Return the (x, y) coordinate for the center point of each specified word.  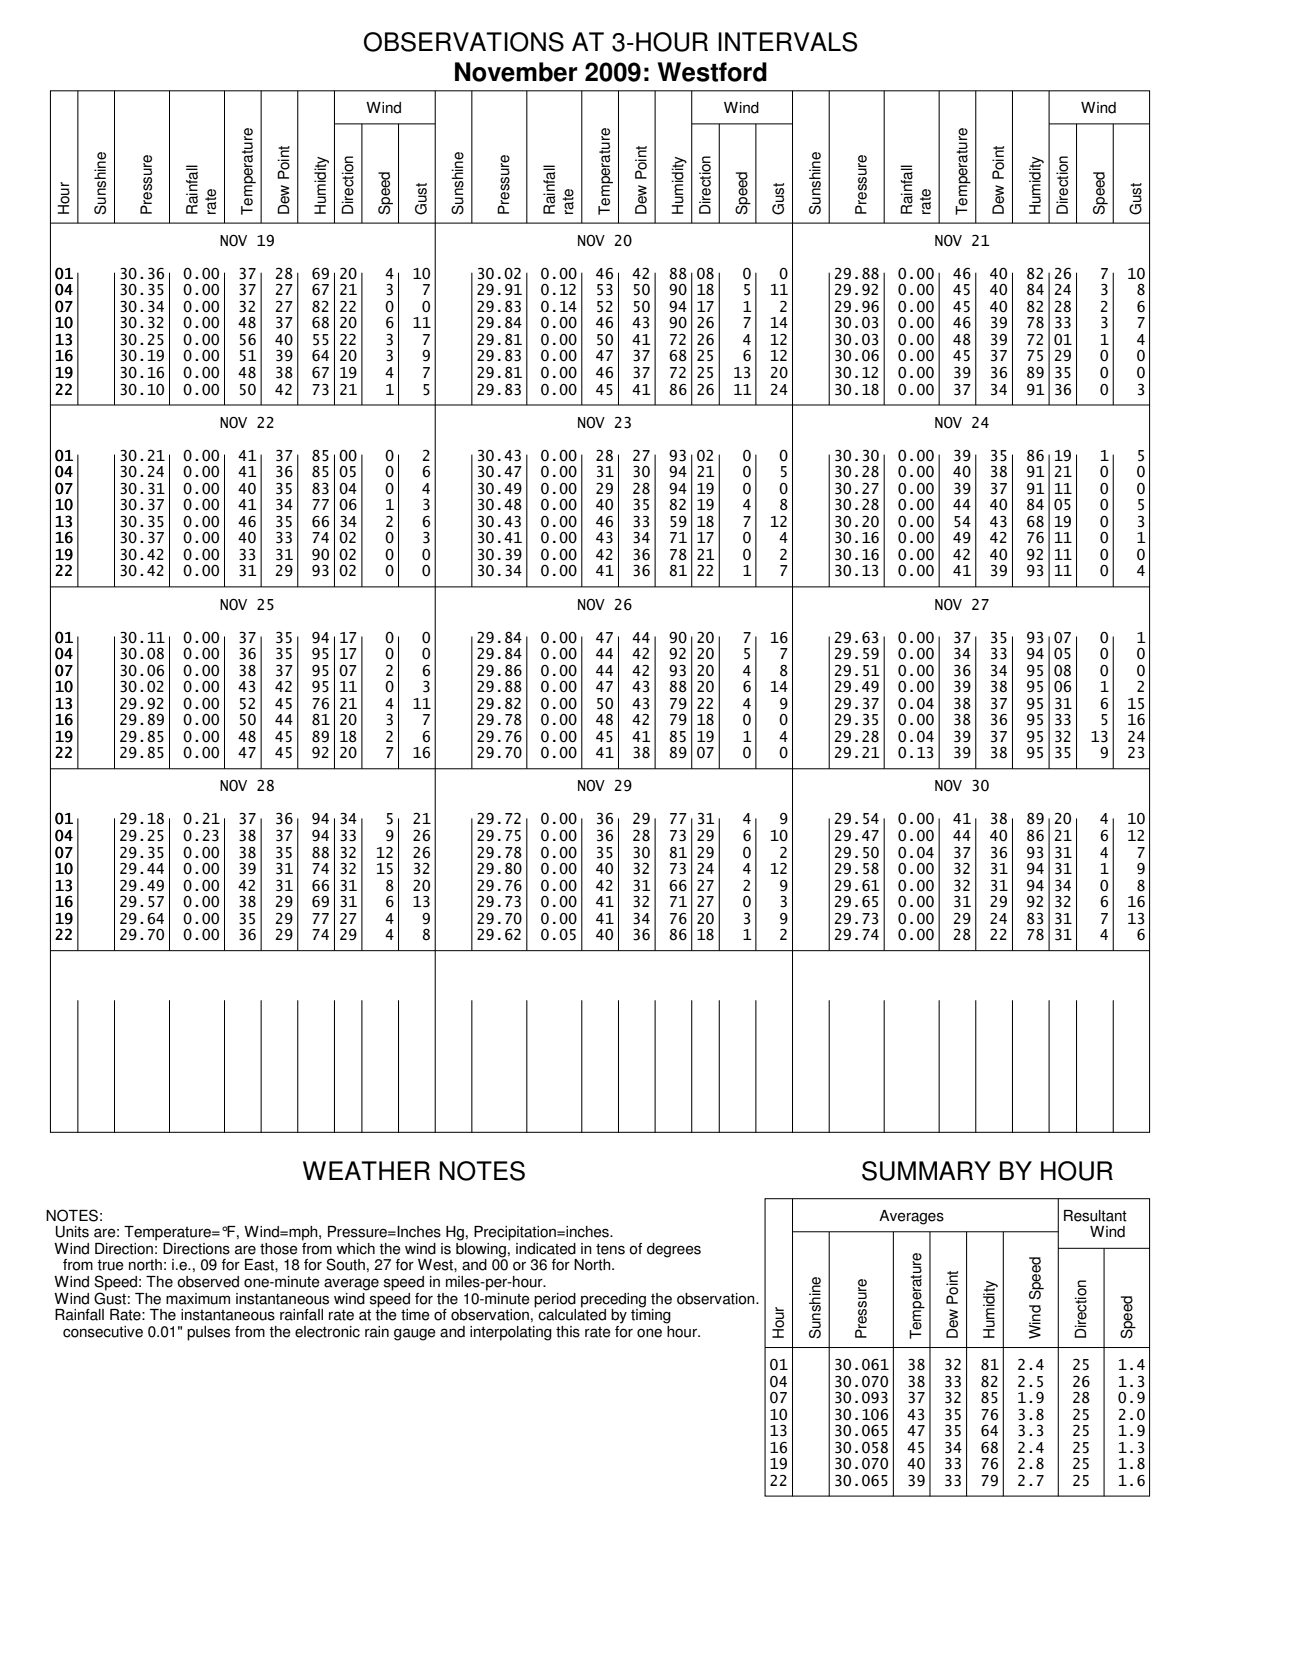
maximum (198, 1299)
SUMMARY (926, 1171)
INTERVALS (788, 42)
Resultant (1095, 1216)
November (516, 72)
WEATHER (366, 1170)
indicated (546, 1249)
